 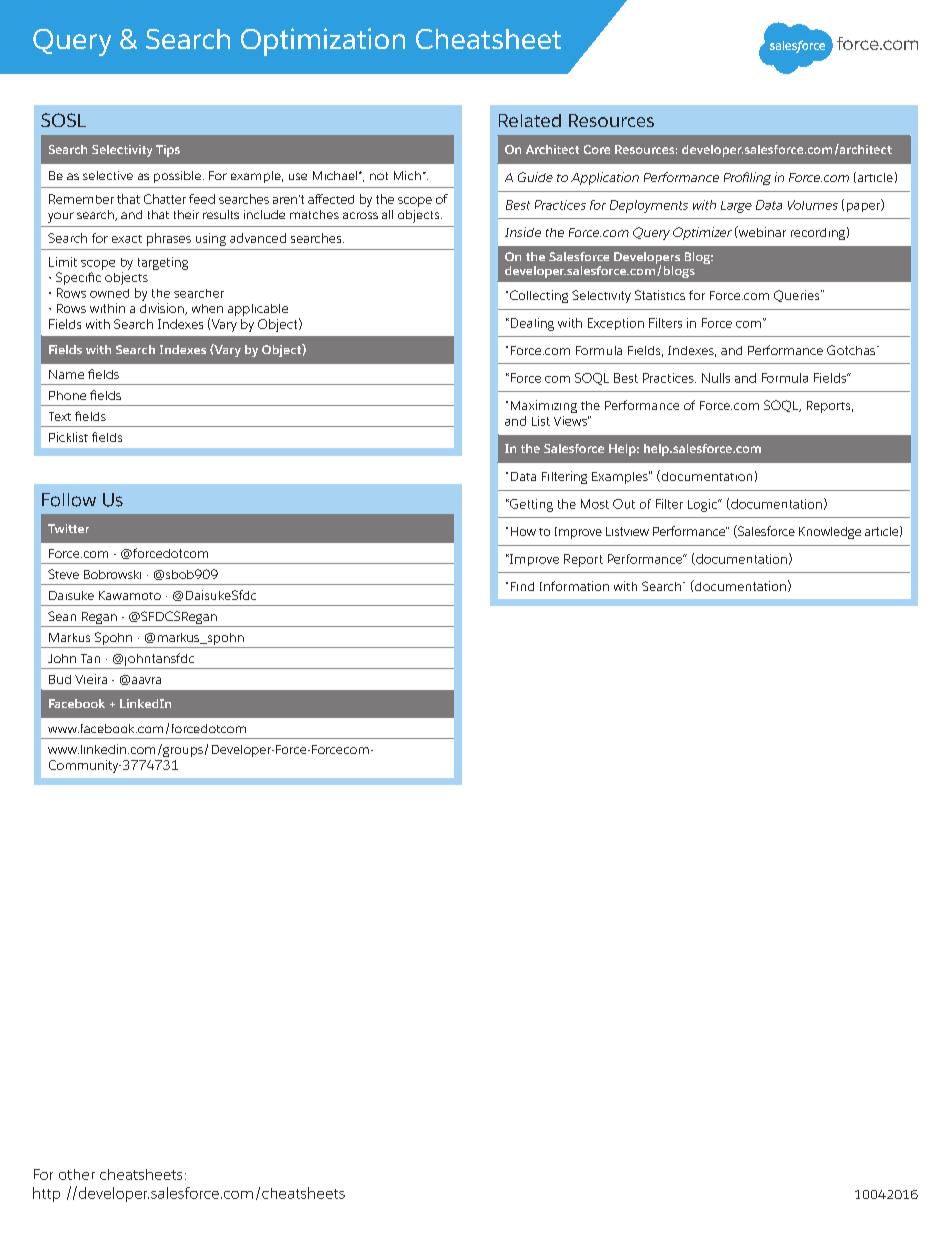 What do you see at coordinates (77, 1174) in the screenshot?
I see `other` at bounding box center [77, 1174].
